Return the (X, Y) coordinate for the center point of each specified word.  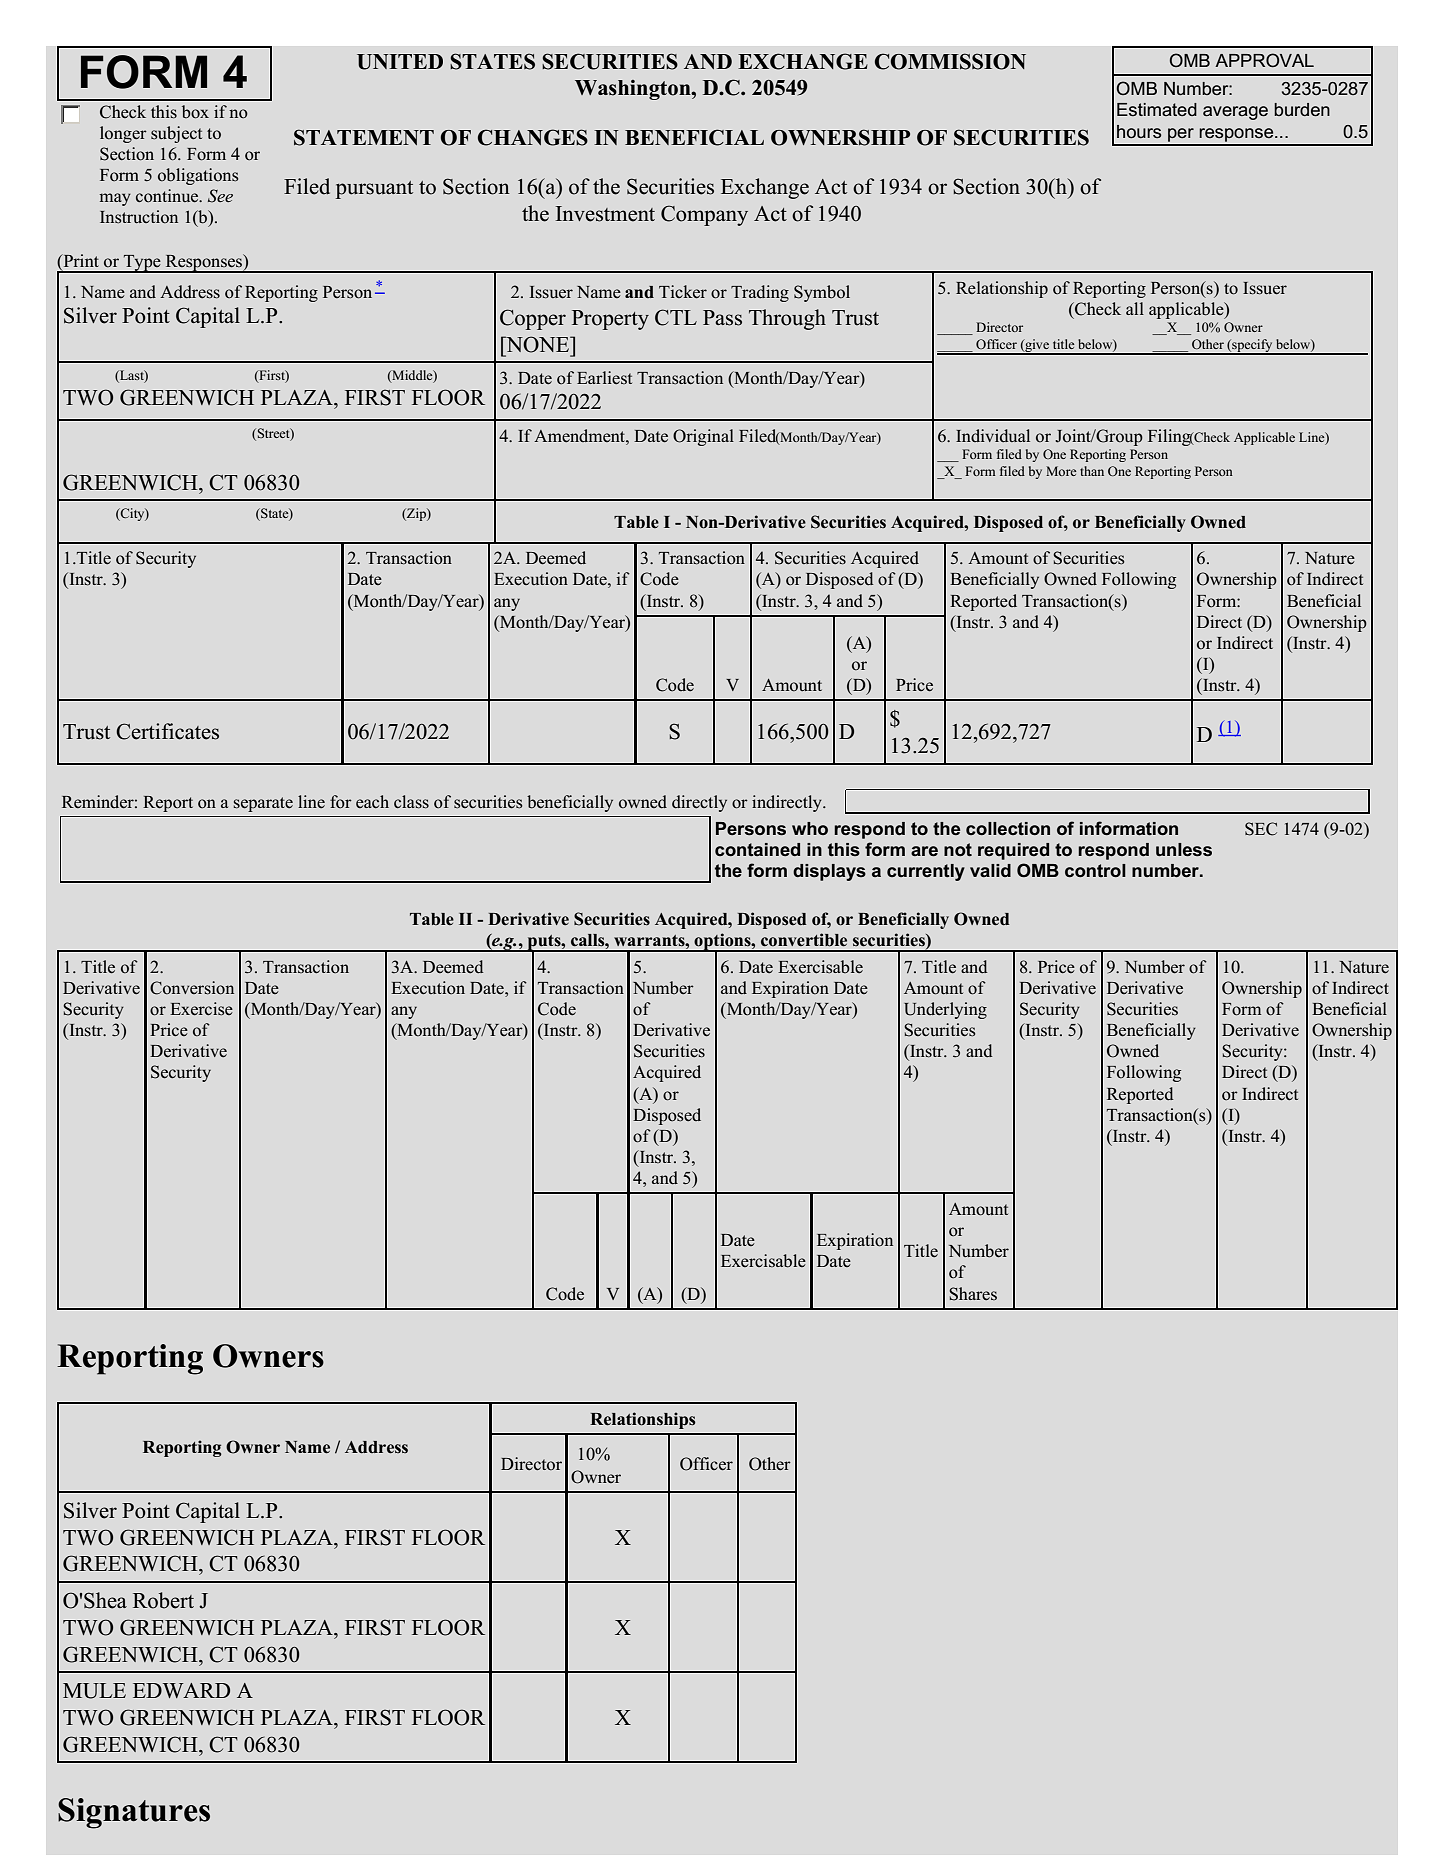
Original (703, 437)
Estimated (1157, 109)
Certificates (167, 731)
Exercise (201, 1009)
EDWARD (181, 1690)
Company (704, 215)
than (1092, 471)
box (195, 112)
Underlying (945, 1010)
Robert (163, 1600)
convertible (804, 940)
